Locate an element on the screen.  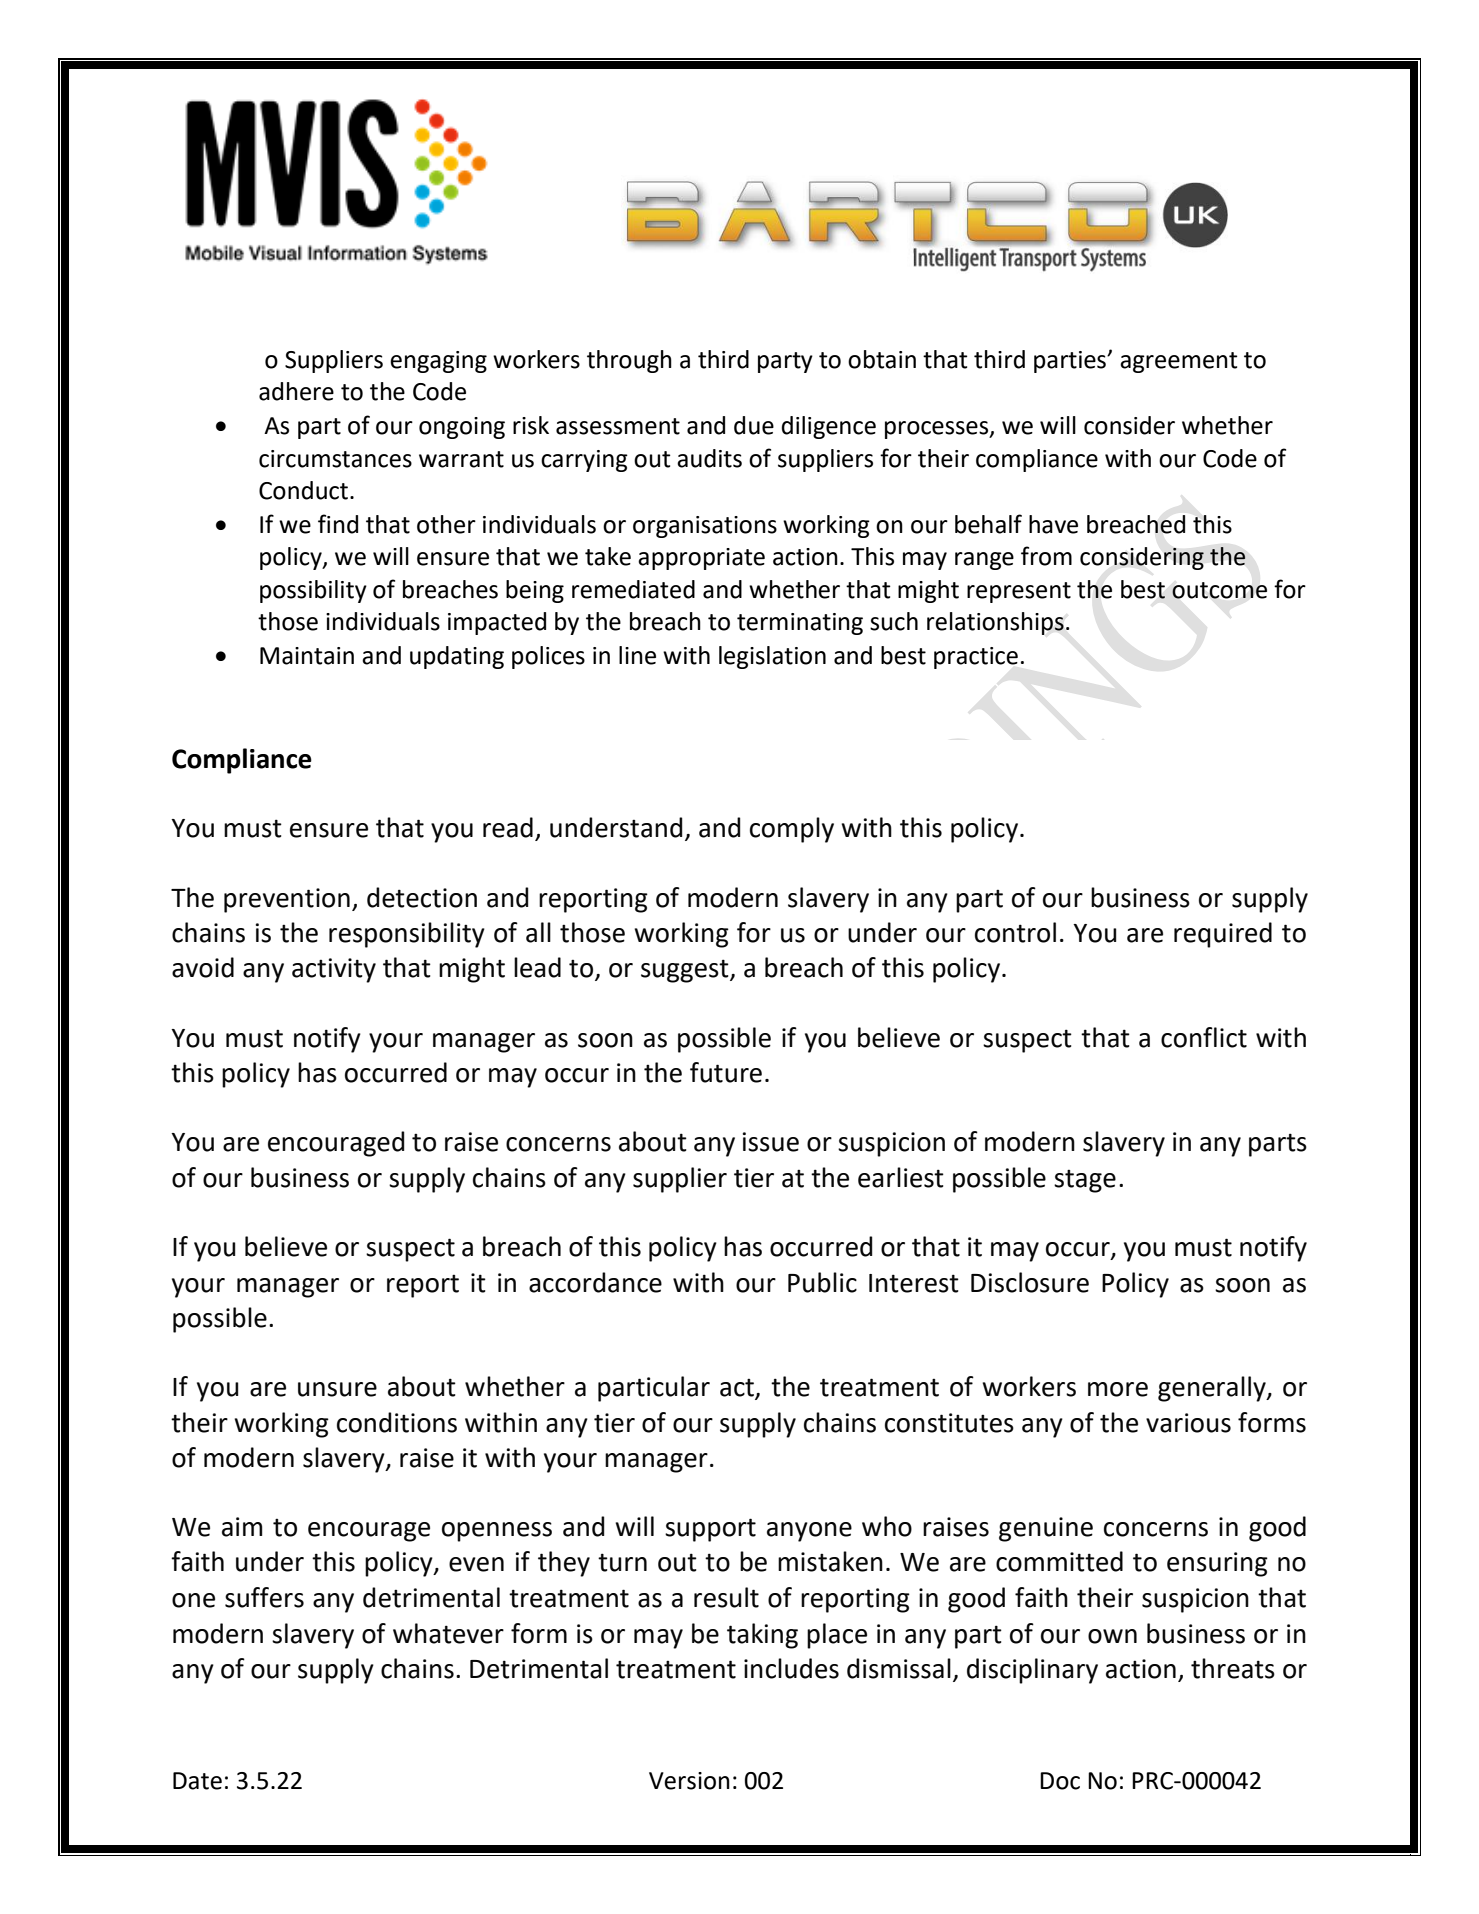
more is located at coordinates (1118, 1389).
